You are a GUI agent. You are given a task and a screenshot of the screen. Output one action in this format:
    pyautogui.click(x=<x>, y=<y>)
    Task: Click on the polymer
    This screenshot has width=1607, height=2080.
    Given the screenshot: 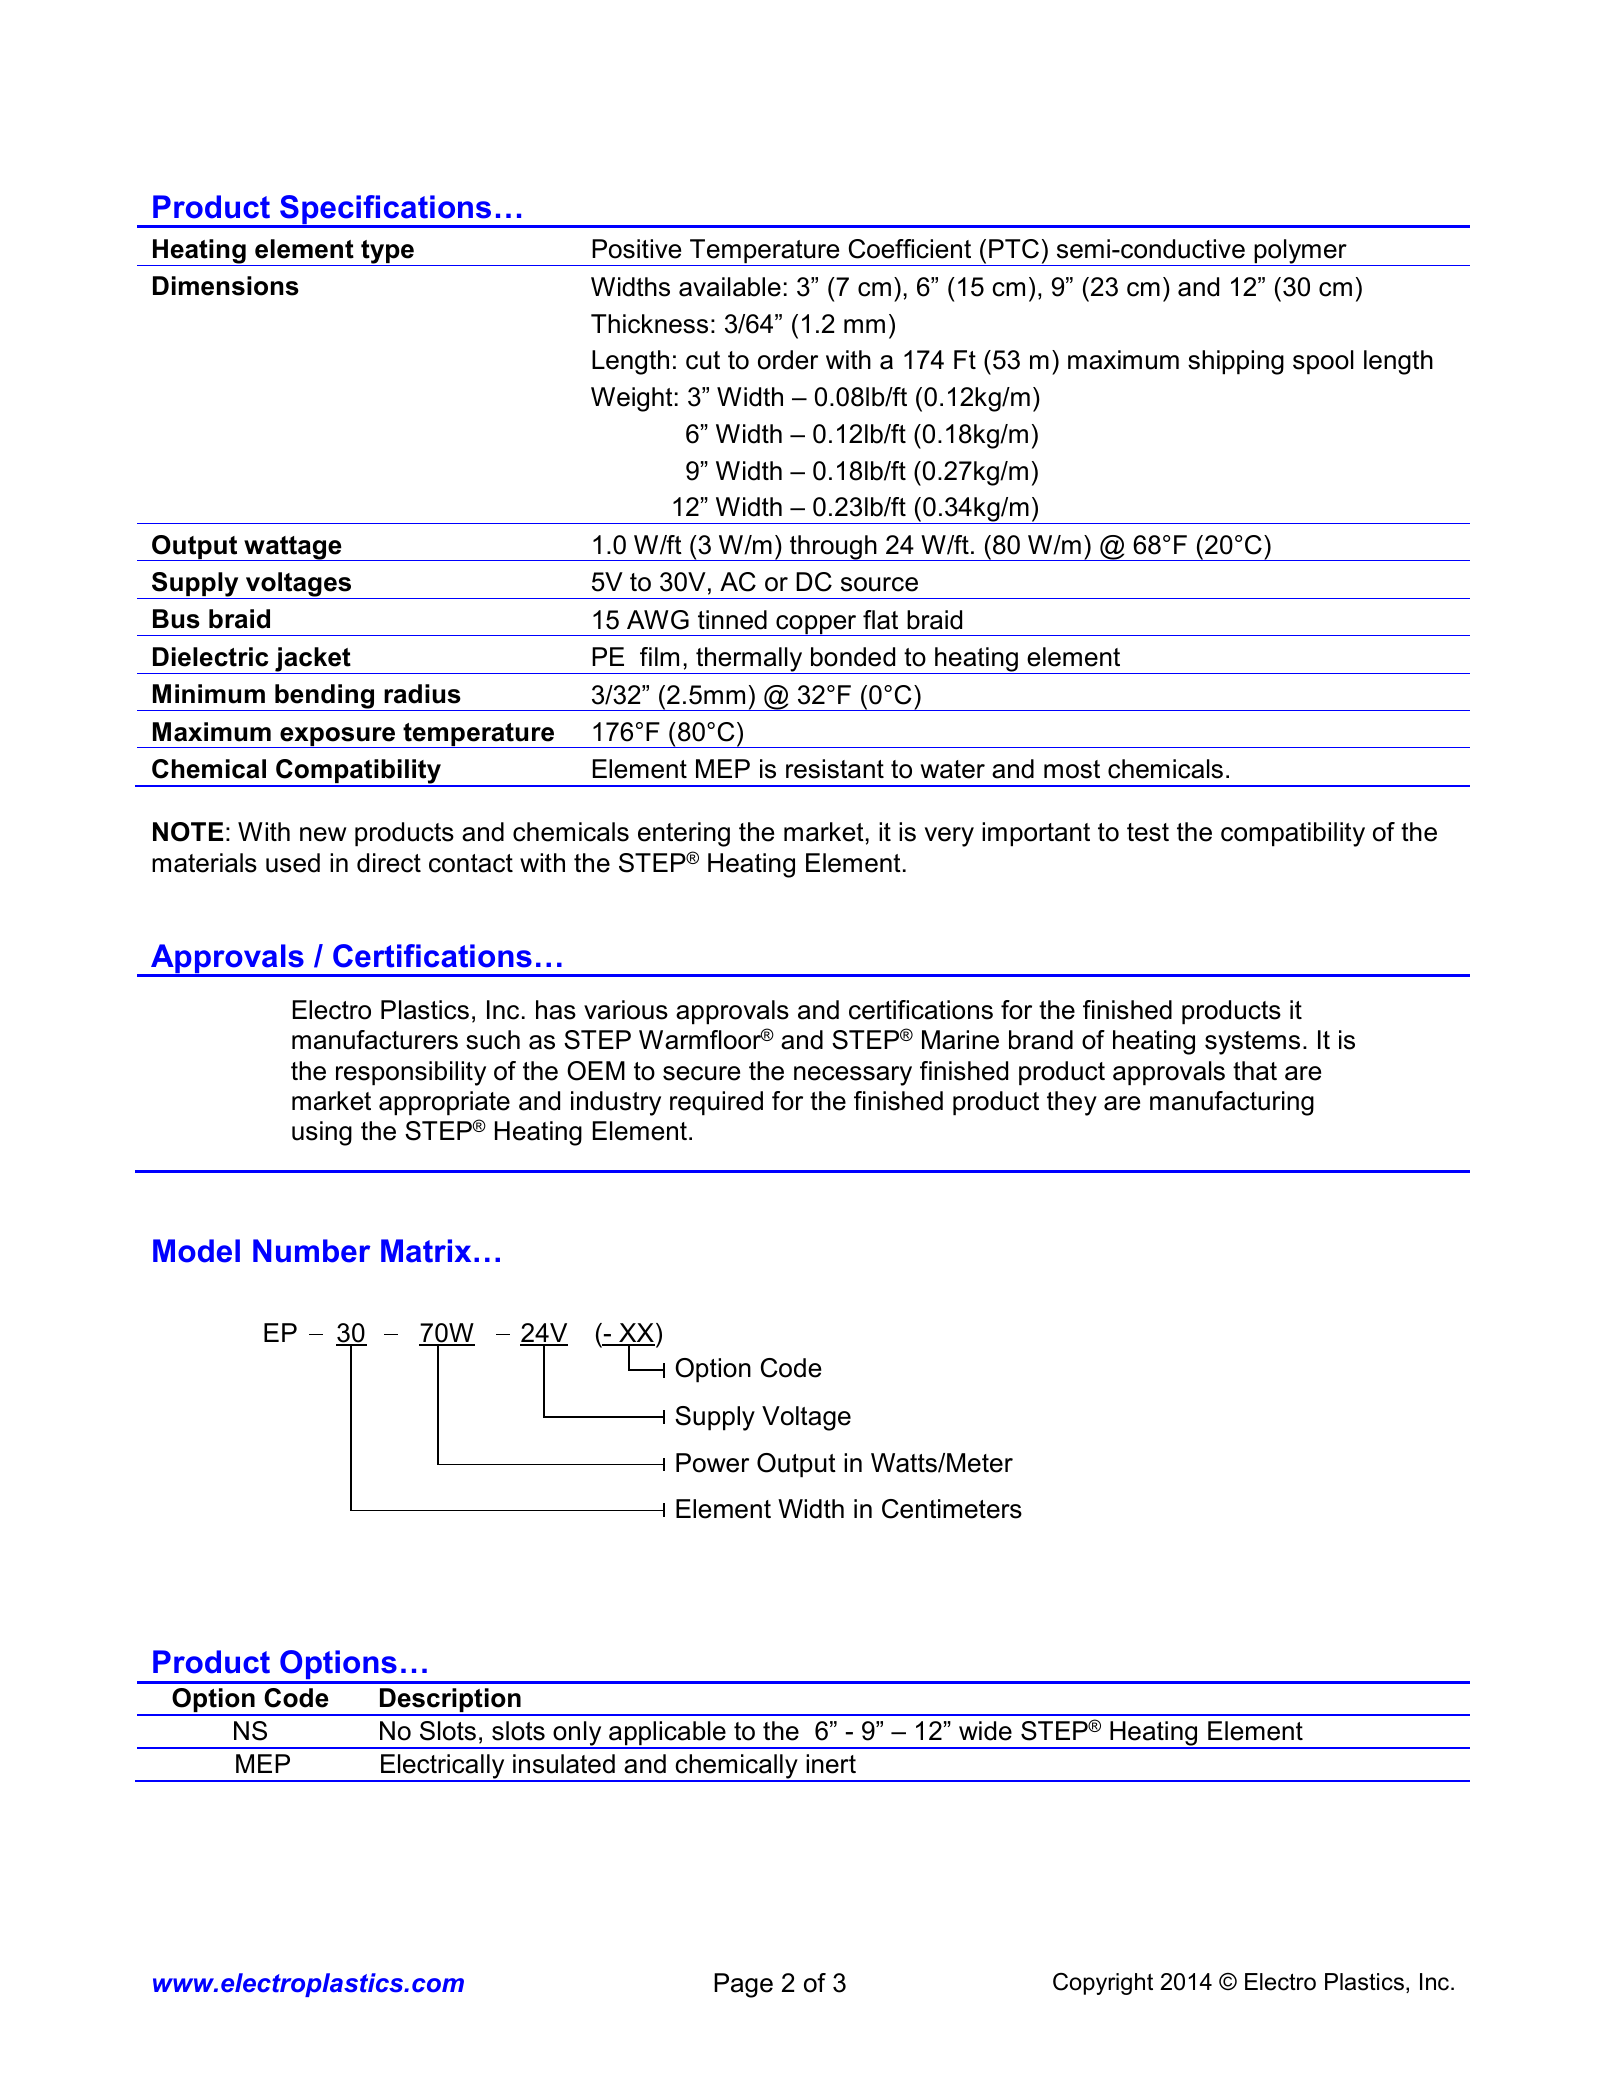 What is the action you would take?
    pyautogui.click(x=1300, y=252)
